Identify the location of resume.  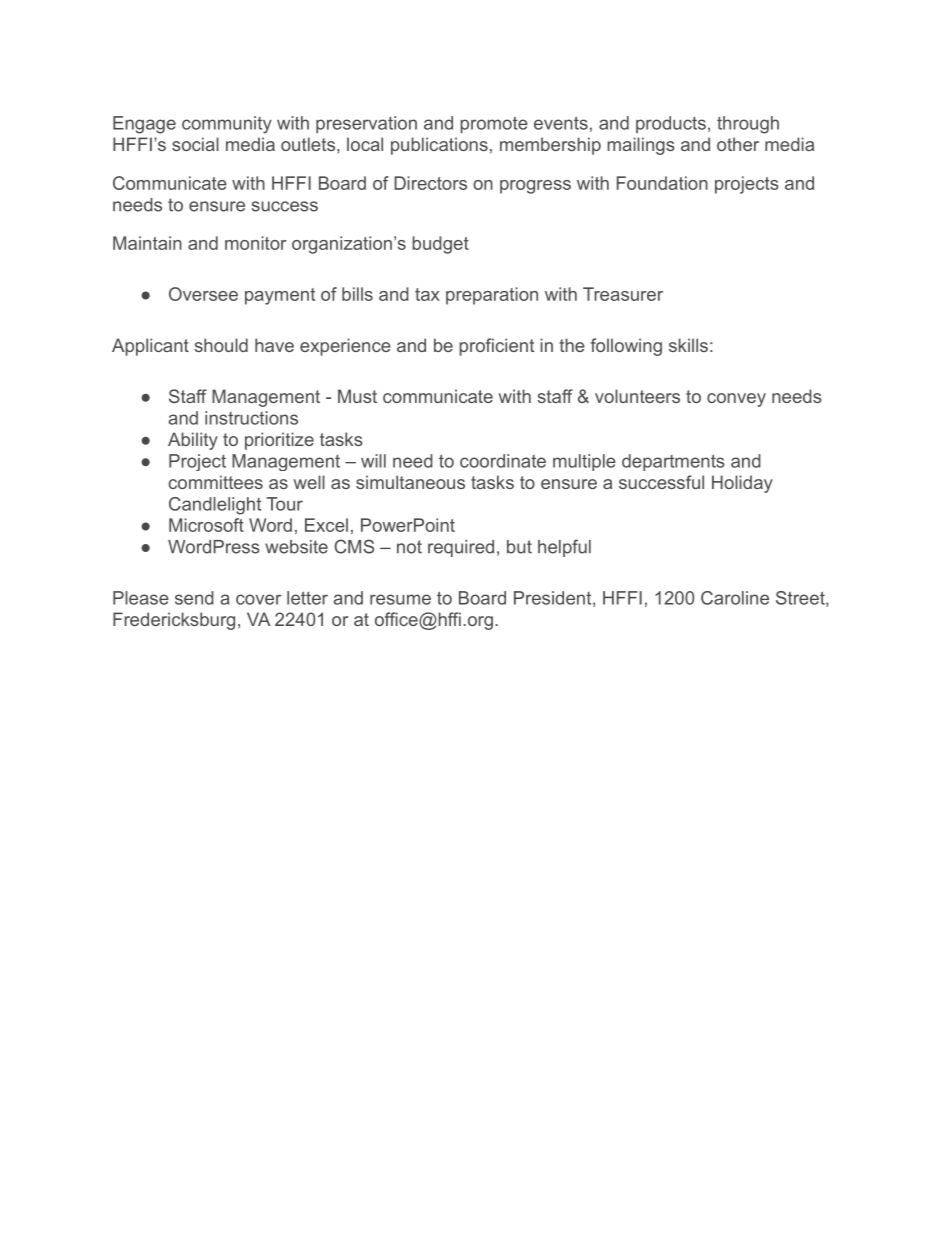
(400, 599).
